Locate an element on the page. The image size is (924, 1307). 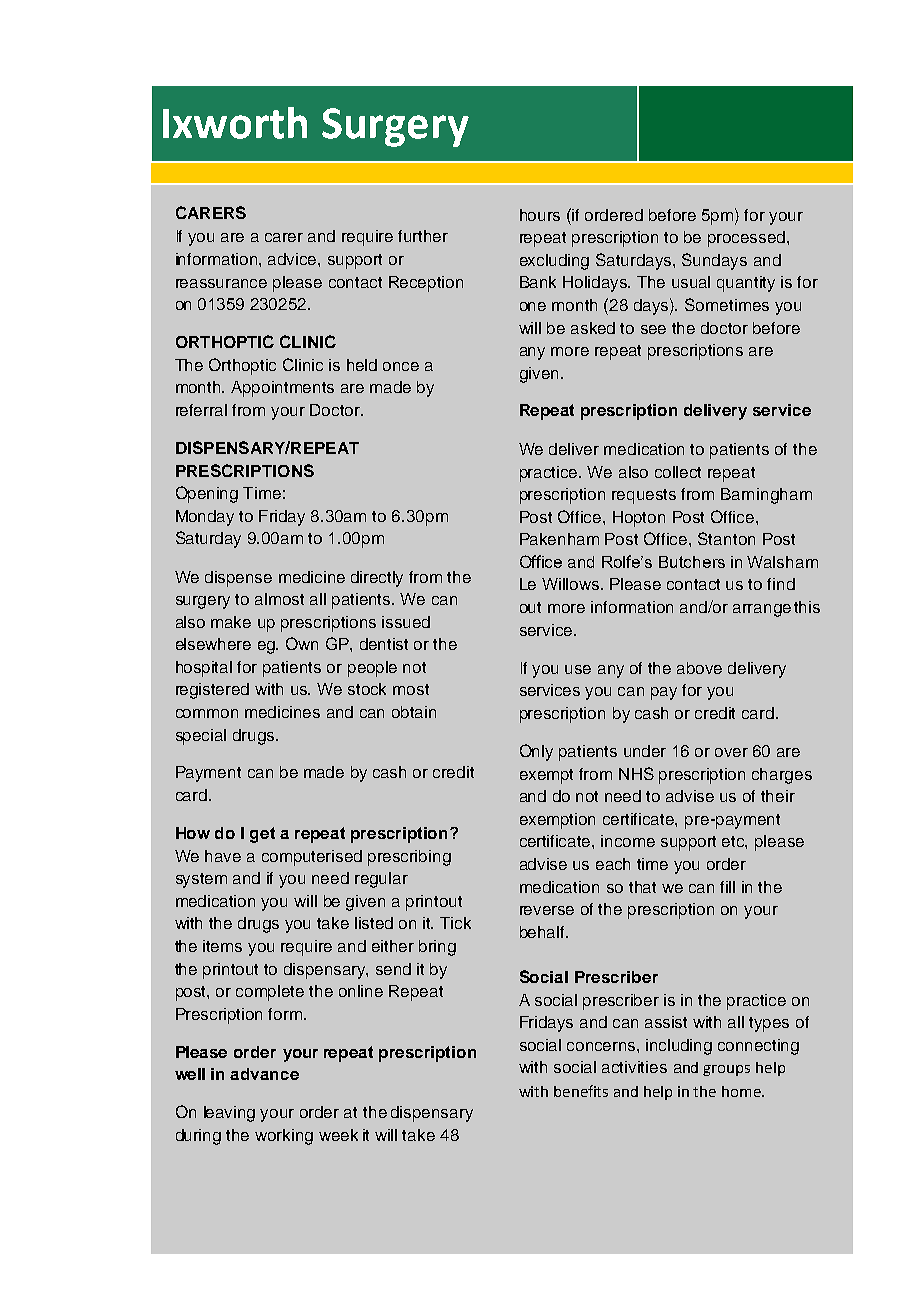
processed is located at coordinates (748, 239).
